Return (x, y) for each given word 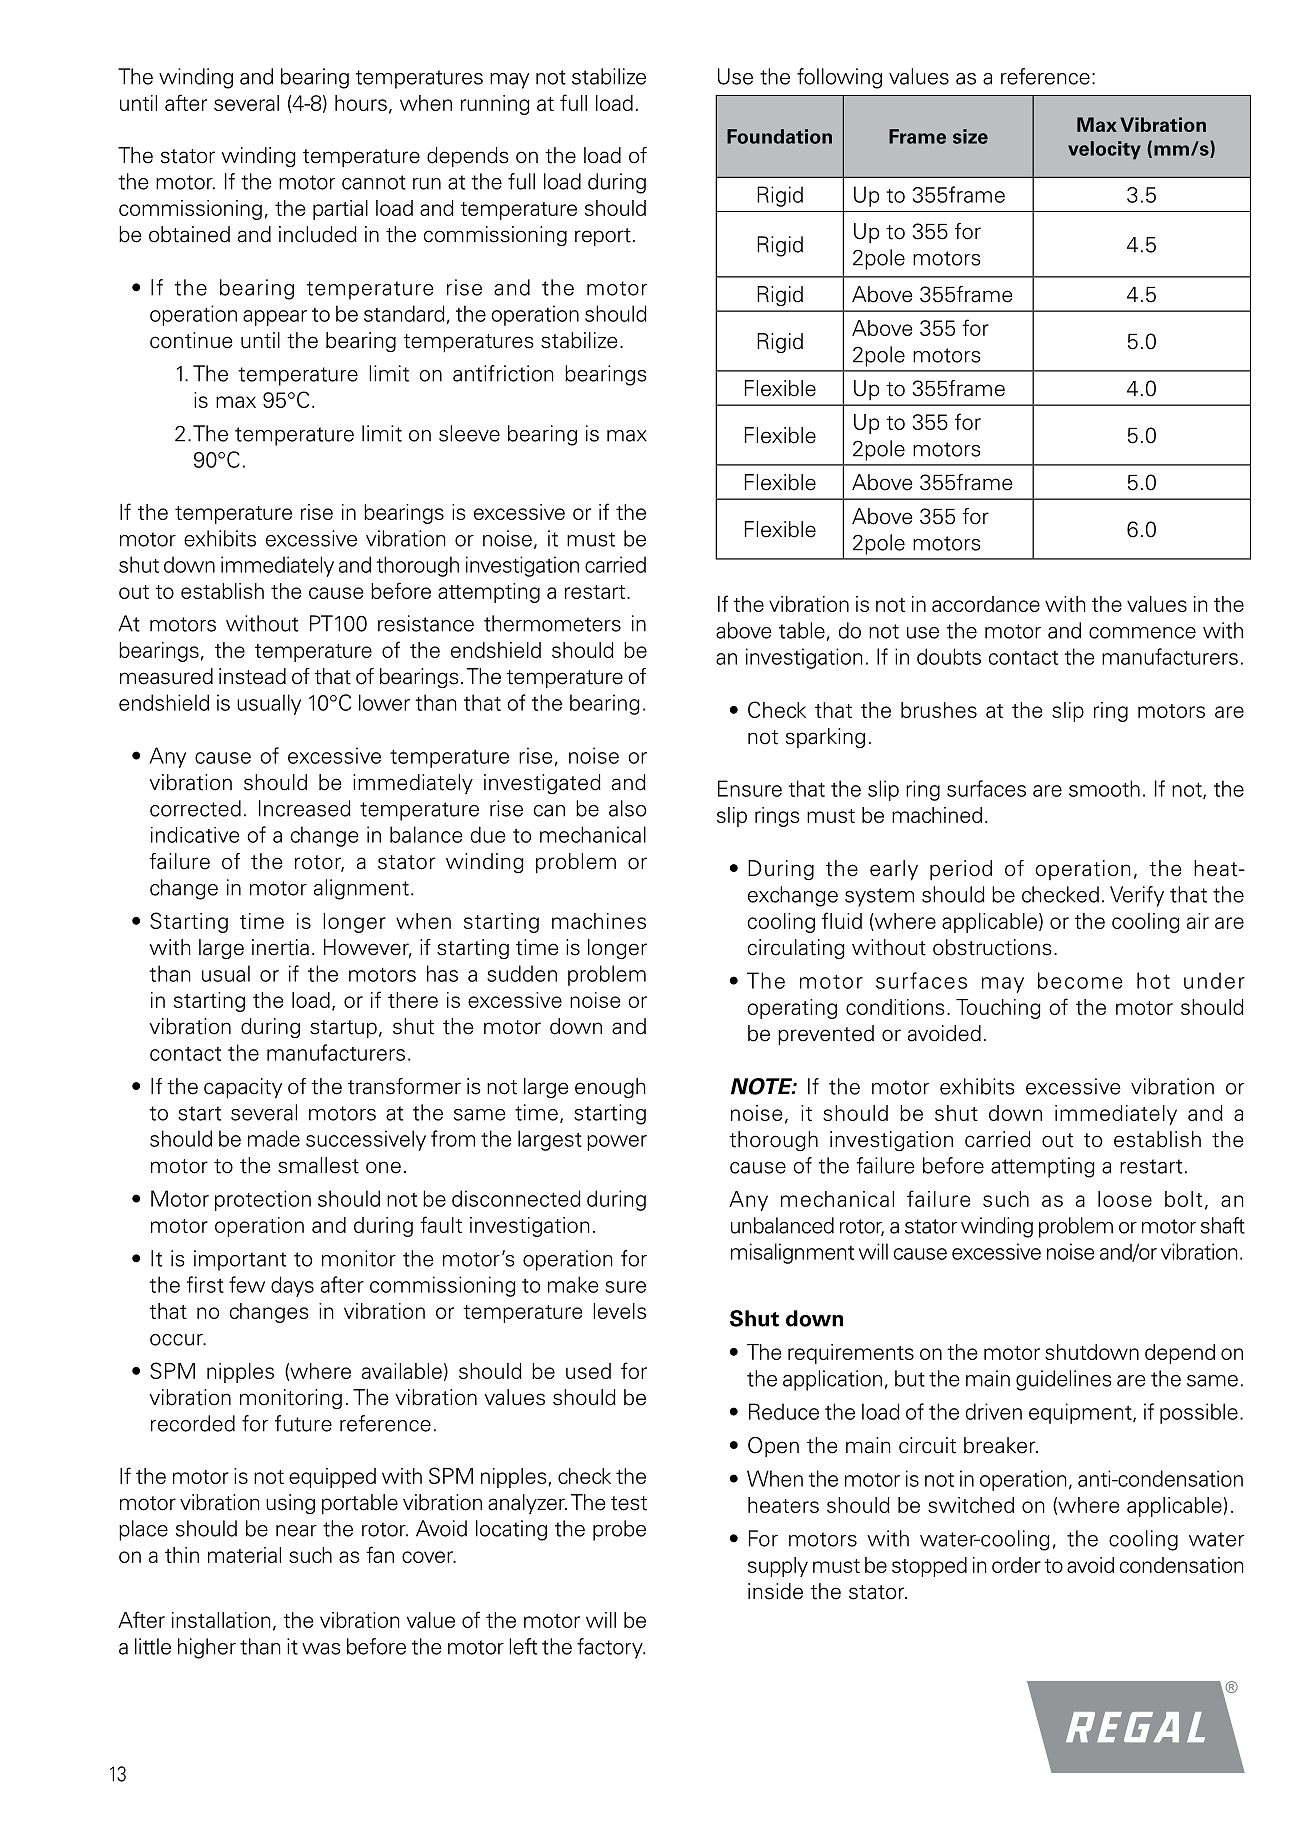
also (627, 808)
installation (221, 1620)
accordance (986, 604)
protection (263, 1200)
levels (619, 1311)
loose (1125, 1199)
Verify (1137, 896)
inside (775, 1591)
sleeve (469, 433)
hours (361, 103)
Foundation (779, 136)
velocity (1104, 150)
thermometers (552, 623)
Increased (305, 808)
